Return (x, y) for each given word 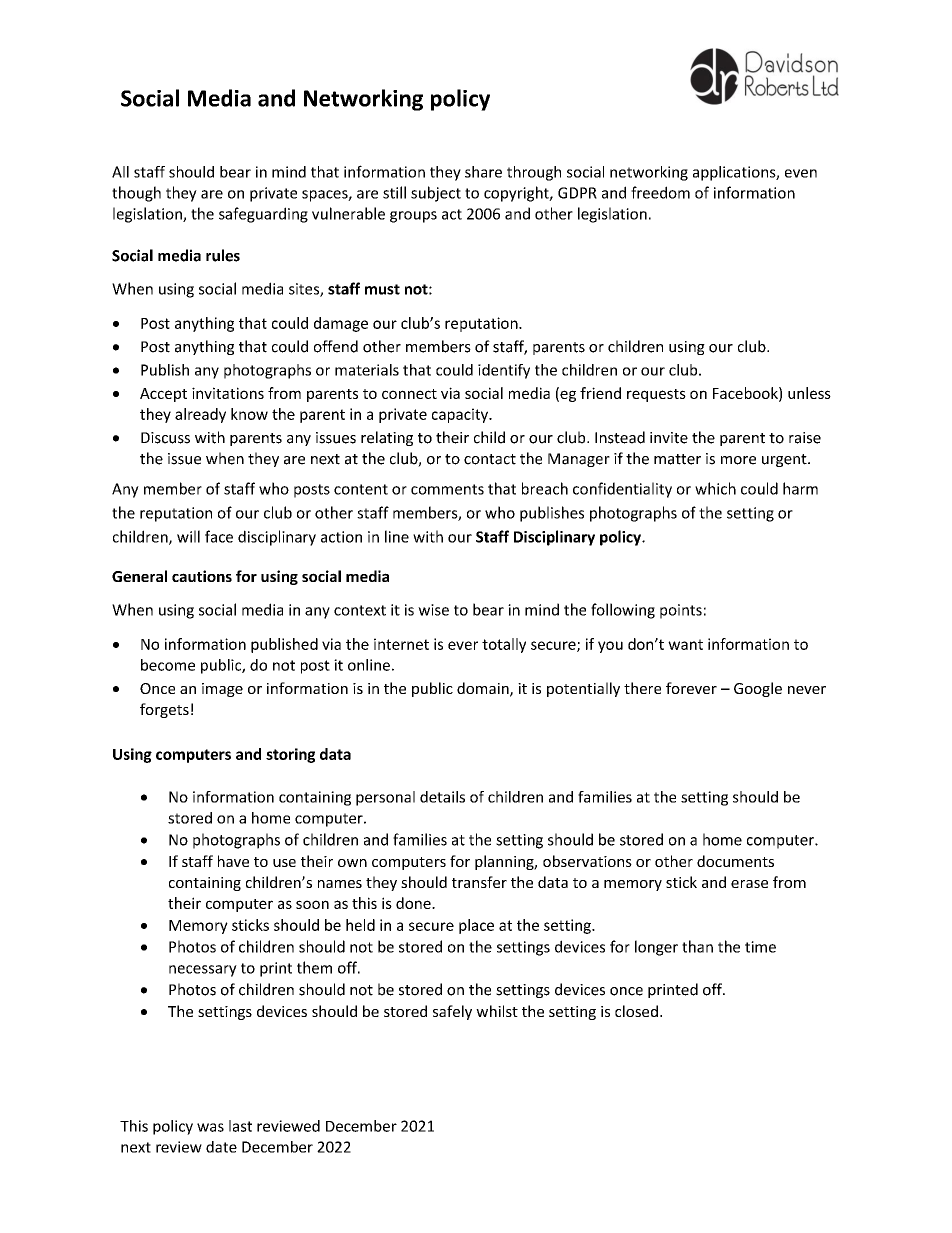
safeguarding (263, 215)
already (200, 415)
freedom (660, 192)
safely (452, 1012)
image (222, 690)
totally (504, 645)
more (738, 460)
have (233, 861)
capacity (461, 415)
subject (436, 194)
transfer (479, 882)
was (210, 1127)
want (685, 644)
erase (749, 884)
